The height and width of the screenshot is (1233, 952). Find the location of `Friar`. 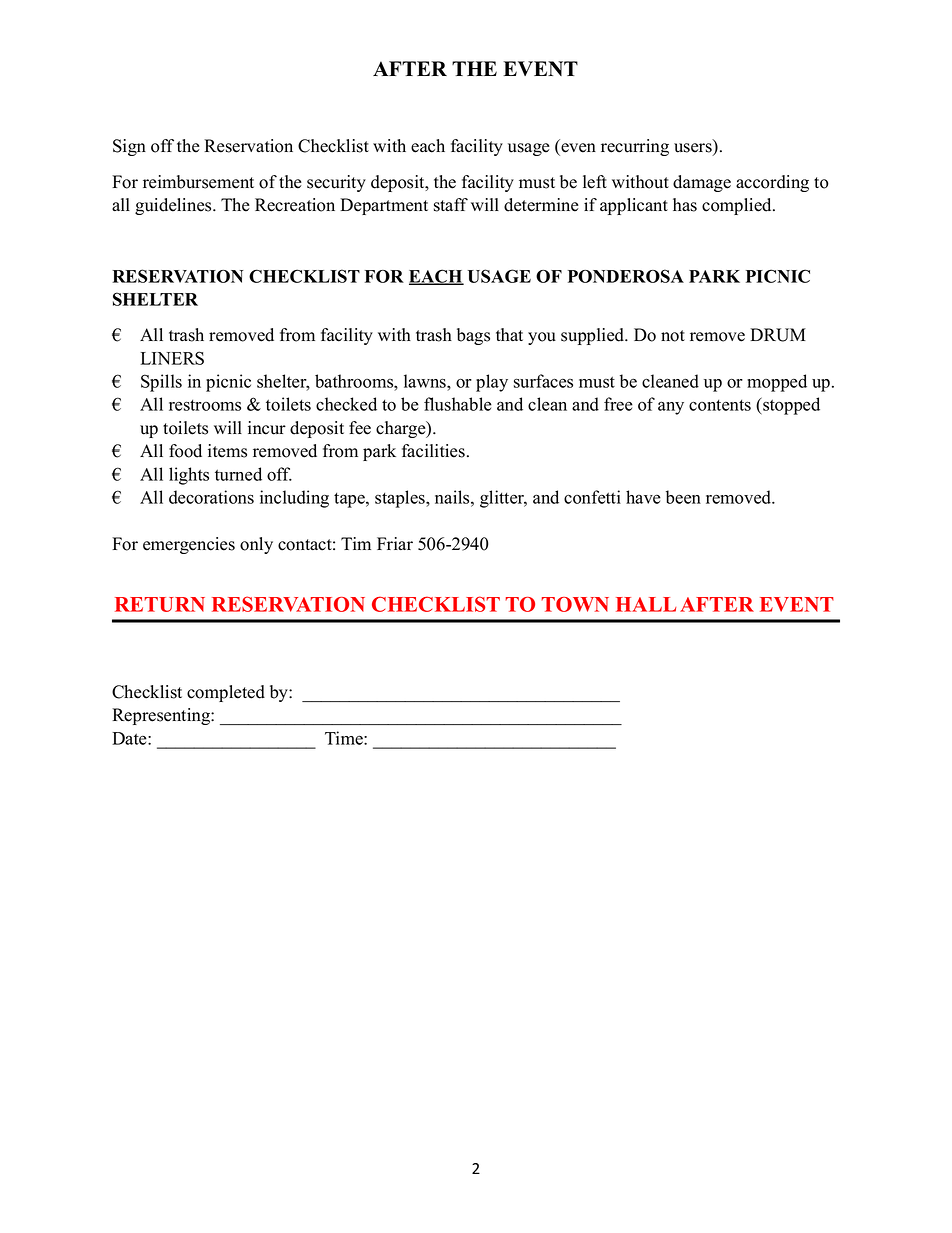

Friar is located at coordinates (395, 543).
